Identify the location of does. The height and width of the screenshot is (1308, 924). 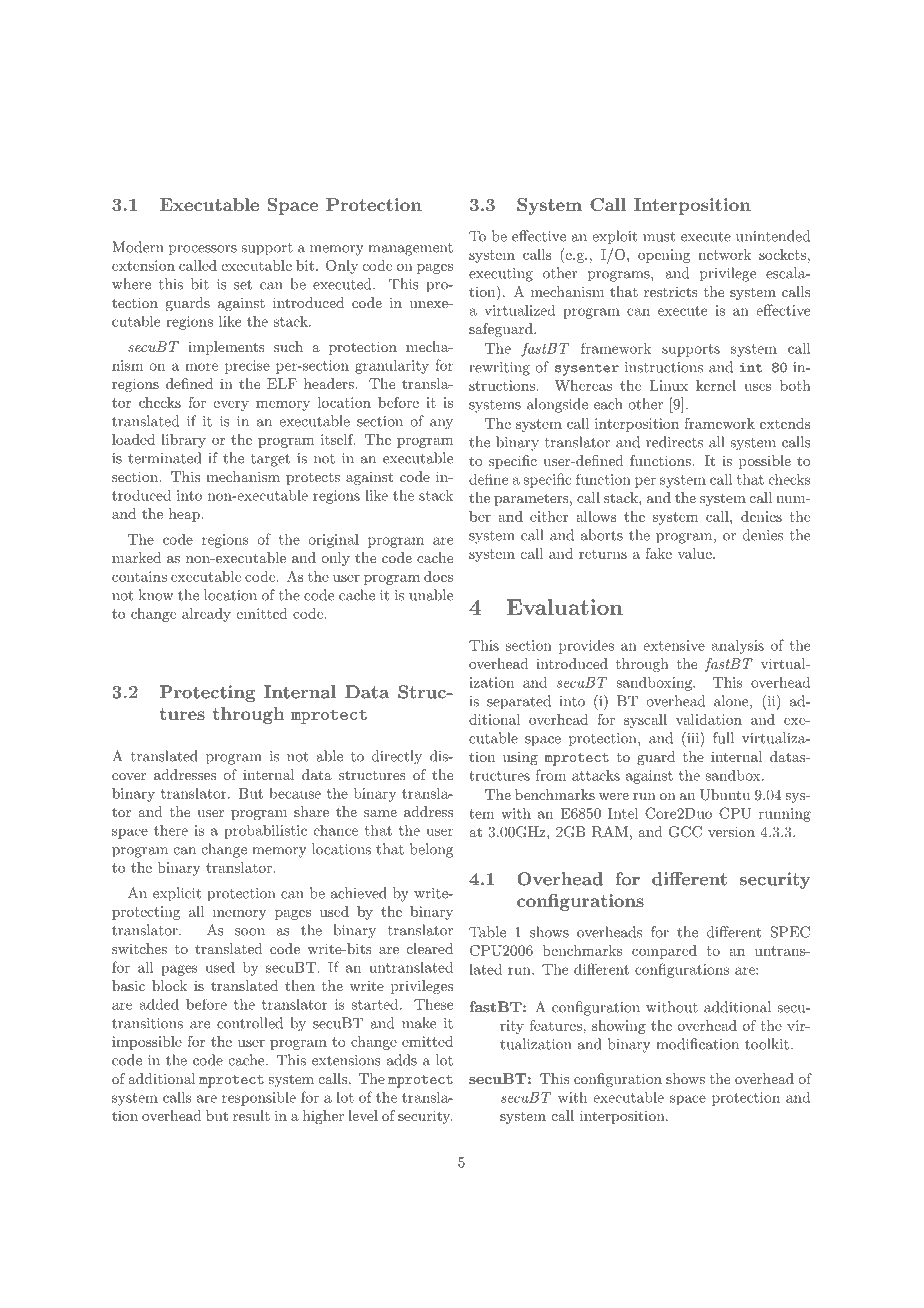
(438, 576).
